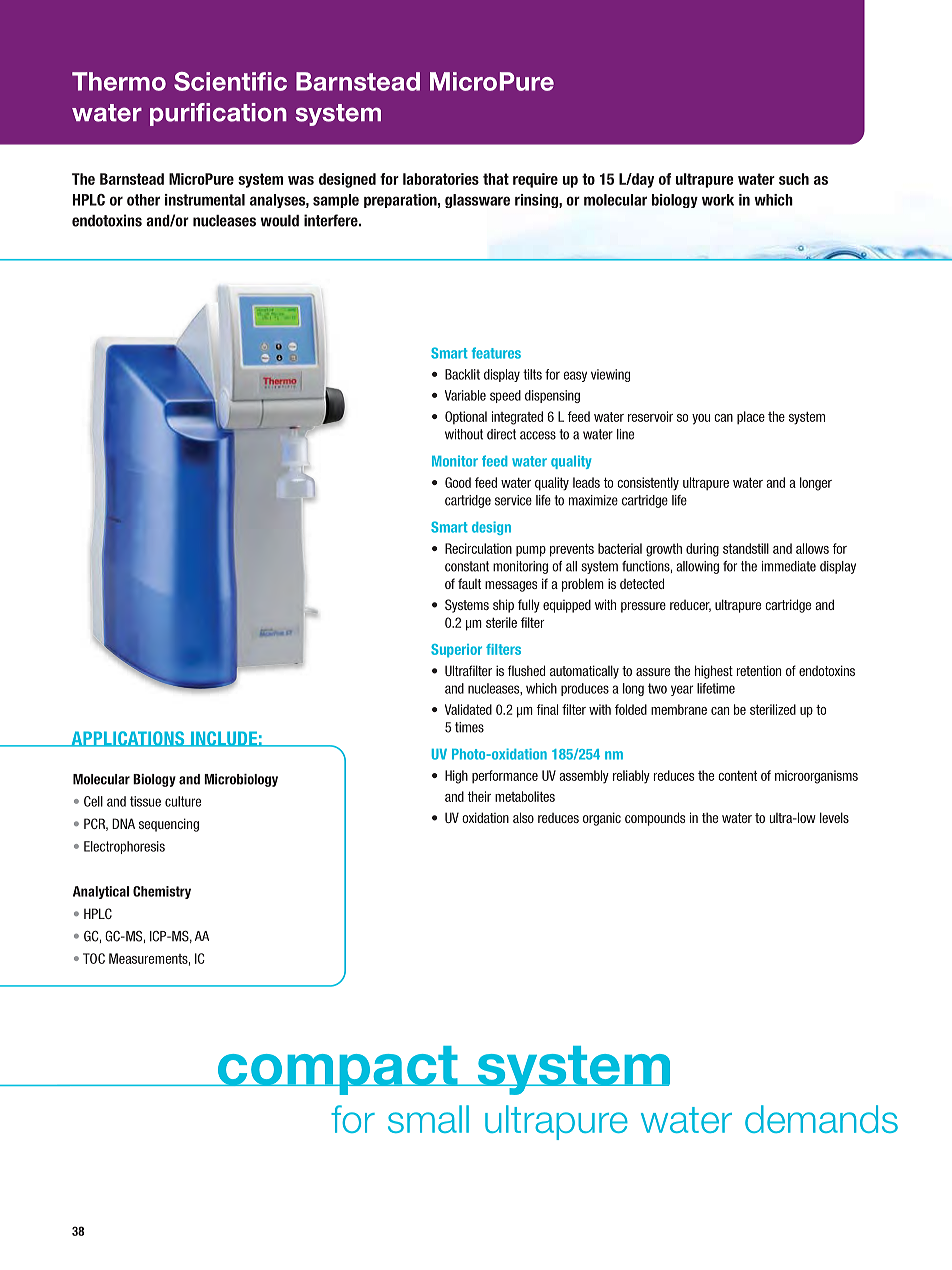 The width and height of the image is (952, 1270). Describe the element at coordinates (462, 374) in the image. I see `Backlit` at that location.
